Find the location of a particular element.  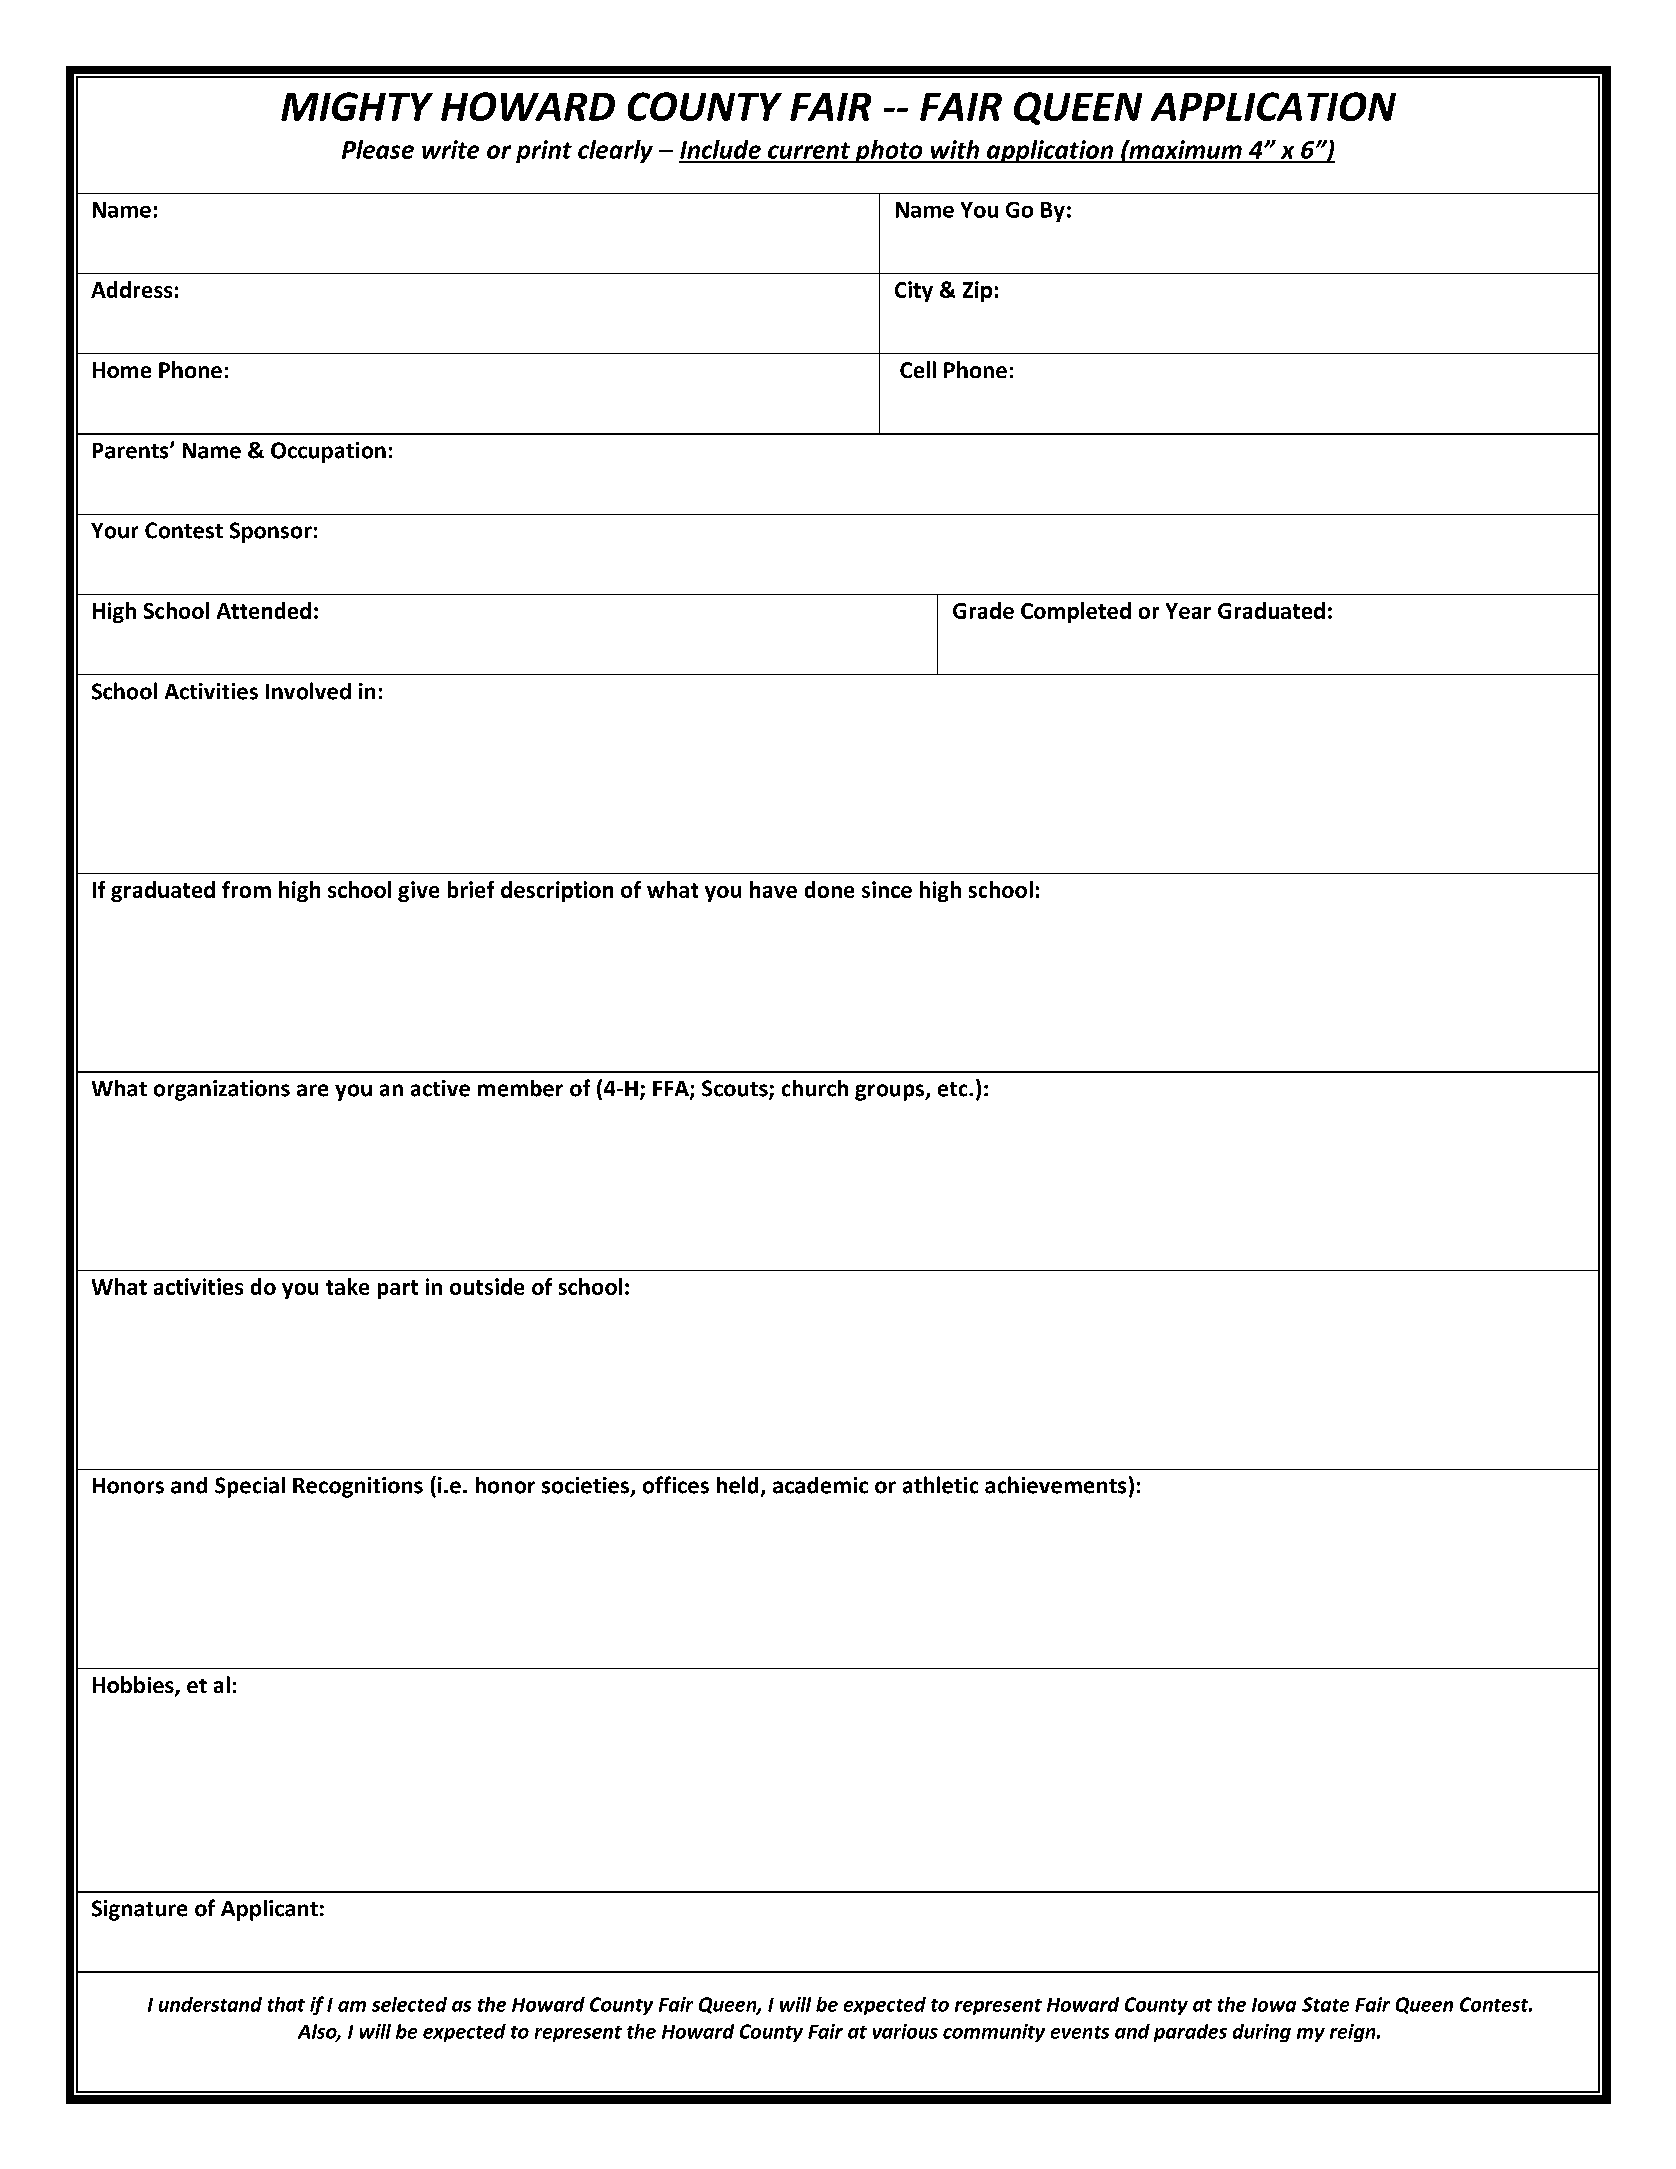

organizations is located at coordinates (222, 1090).
